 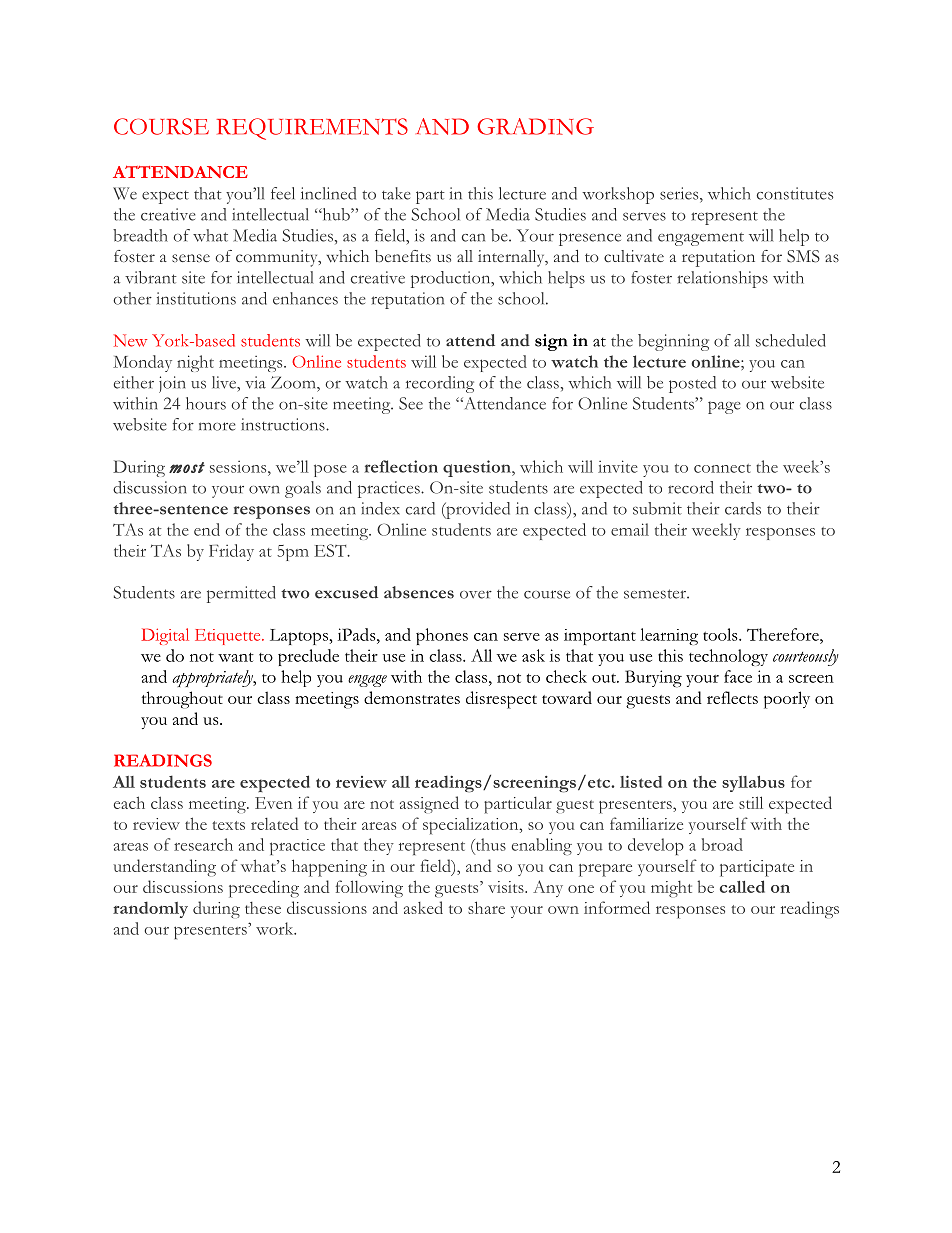 I want to click on Friday, so click(x=231, y=552).
